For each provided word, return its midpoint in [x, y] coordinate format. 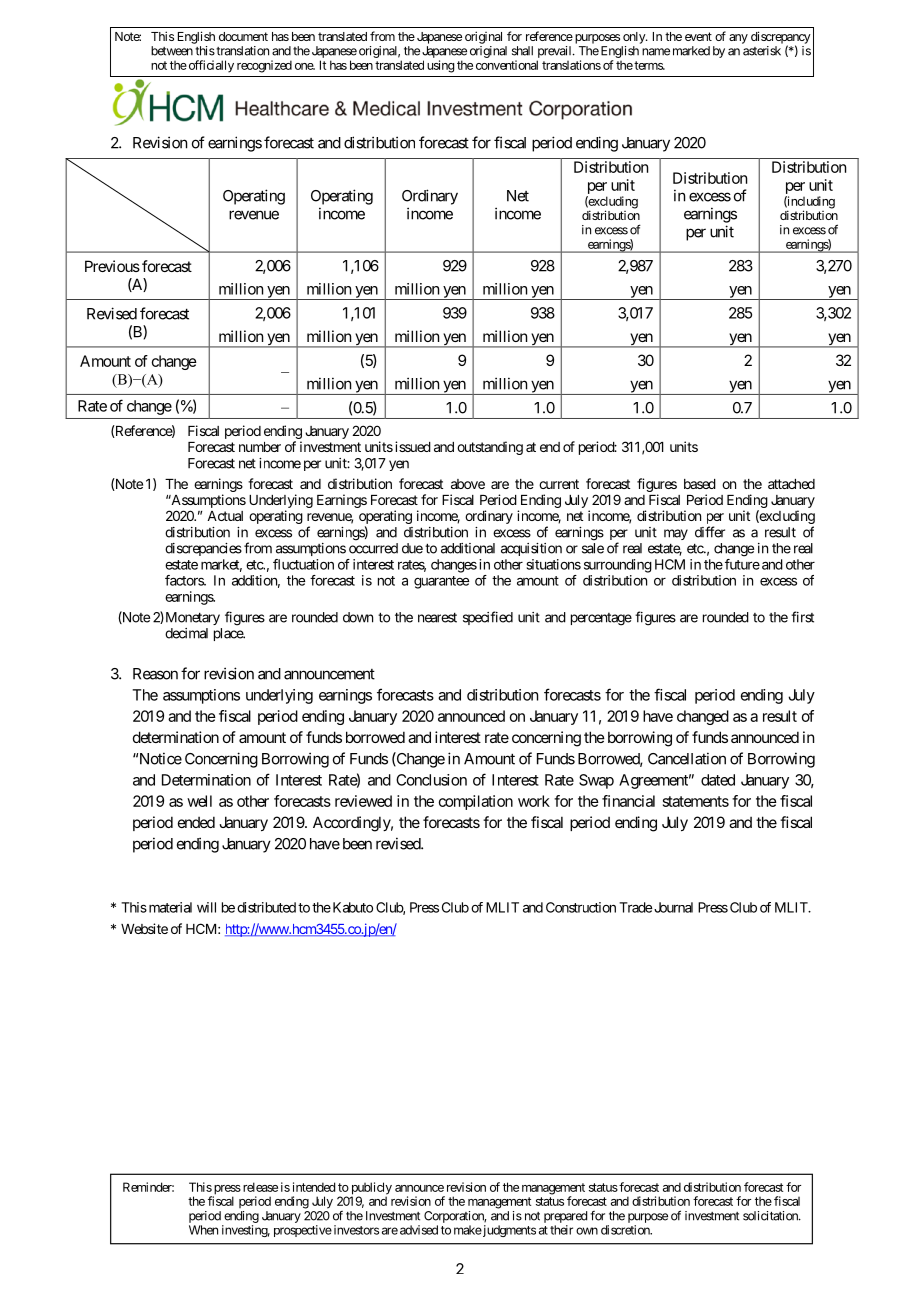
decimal [186, 633]
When [203, 1230]
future [742, 564]
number [260, 447]
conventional [507, 65]
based [700, 484]
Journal [673, 907]
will [206, 907]
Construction [581, 907]
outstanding [490, 448]
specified [488, 618]
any [738, 39]
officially [210, 66]
